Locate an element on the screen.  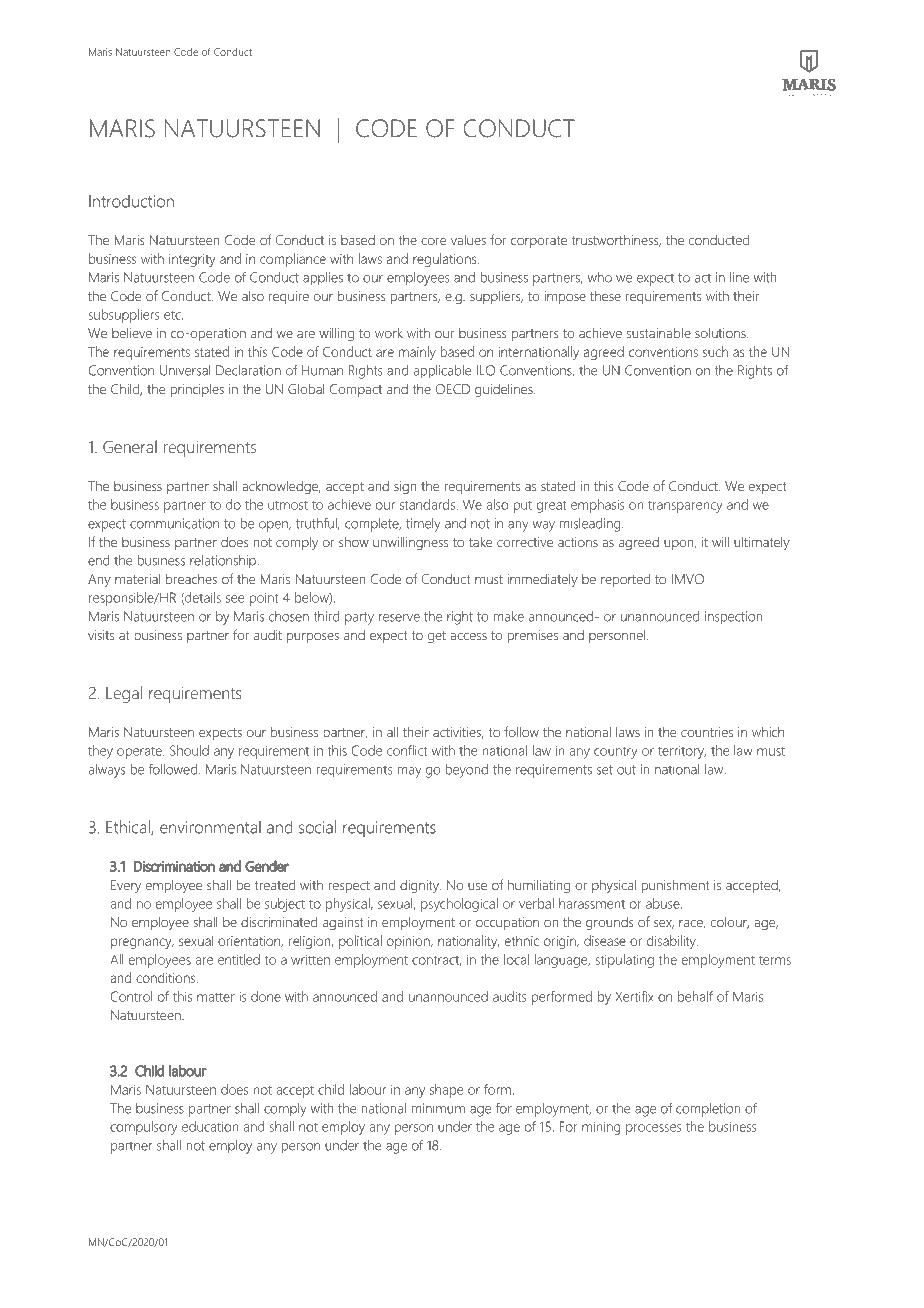
education is located at coordinates (210, 1126).
